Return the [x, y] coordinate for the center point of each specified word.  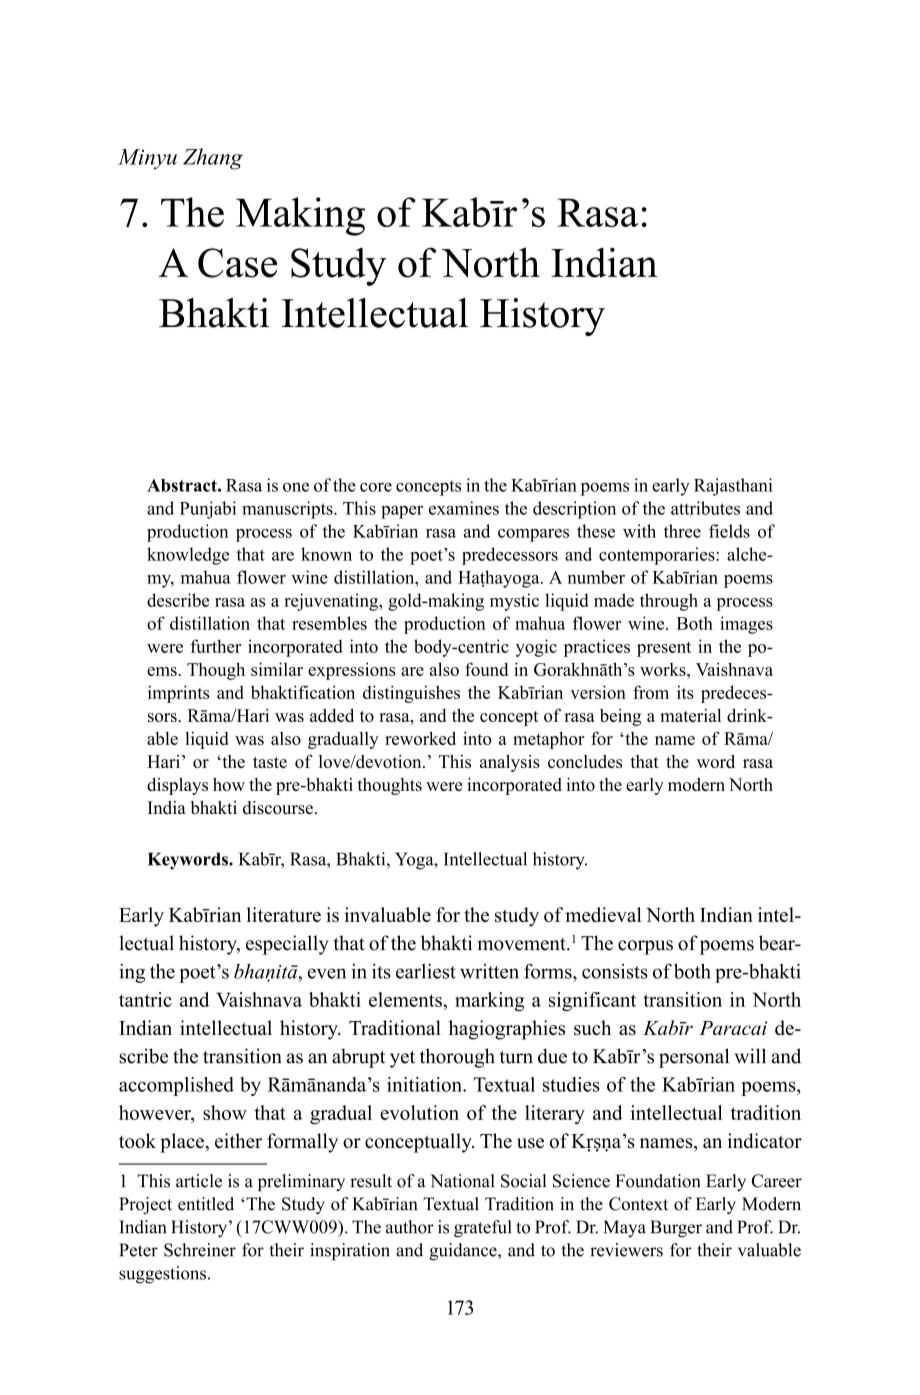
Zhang [213, 159]
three [682, 531]
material [690, 715]
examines [464, 508]
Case [237, 263]
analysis [510, 763]
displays [177, 786]
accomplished [176, 1086]
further [215, 646]
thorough [457, 1058]
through [669, 602]
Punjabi [208, 510]
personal [694, 1058]
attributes [705, 508]
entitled [206, 1204]
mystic [514, 602]
